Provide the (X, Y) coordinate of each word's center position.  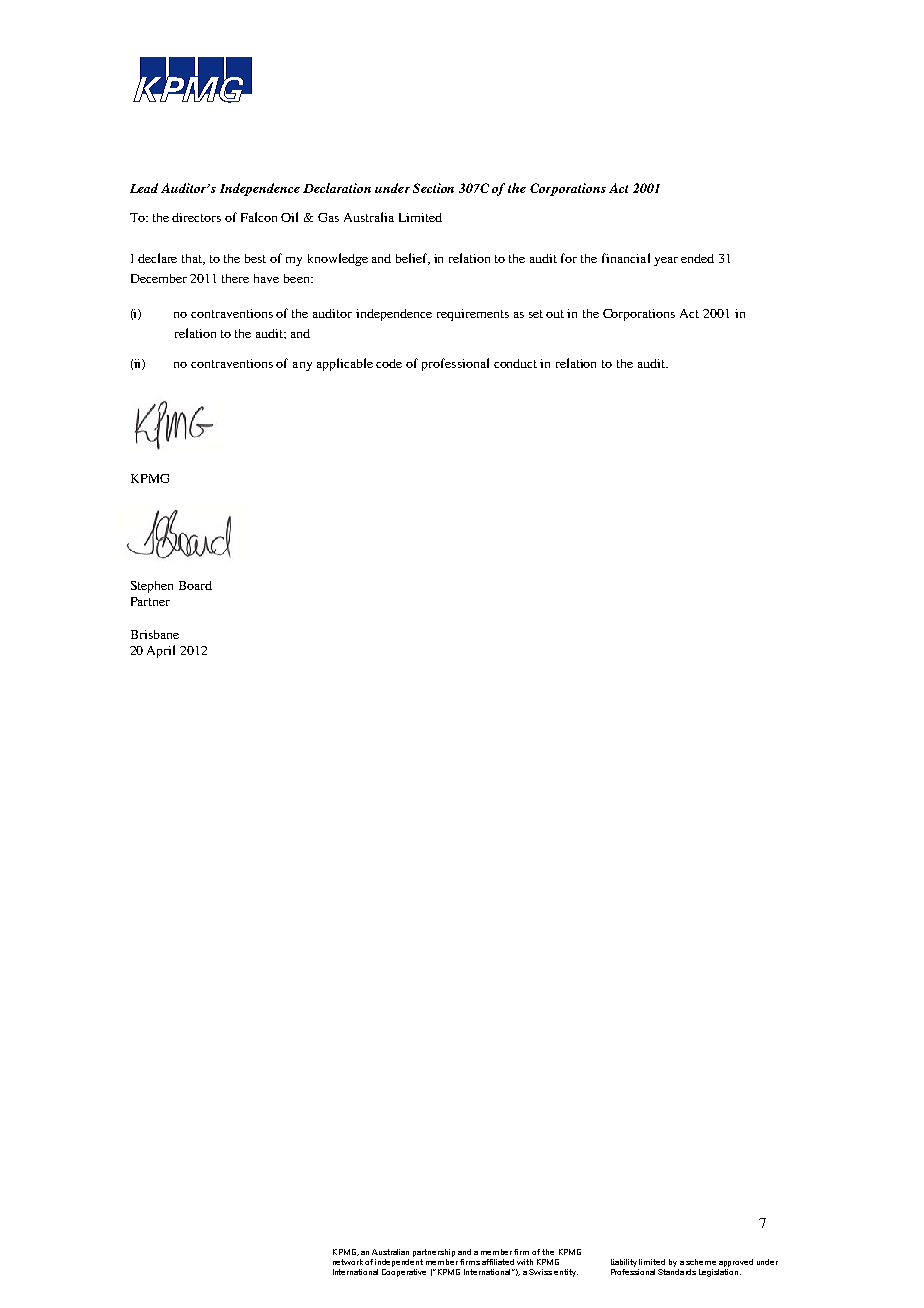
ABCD (192, 80)
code (389, 363)
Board (195, 585)
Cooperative (404, 1271)
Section (433, 188)
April (161, 651)
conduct (515, 363)
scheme (701, 1262)
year (666, 261)
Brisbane (155, 634)
